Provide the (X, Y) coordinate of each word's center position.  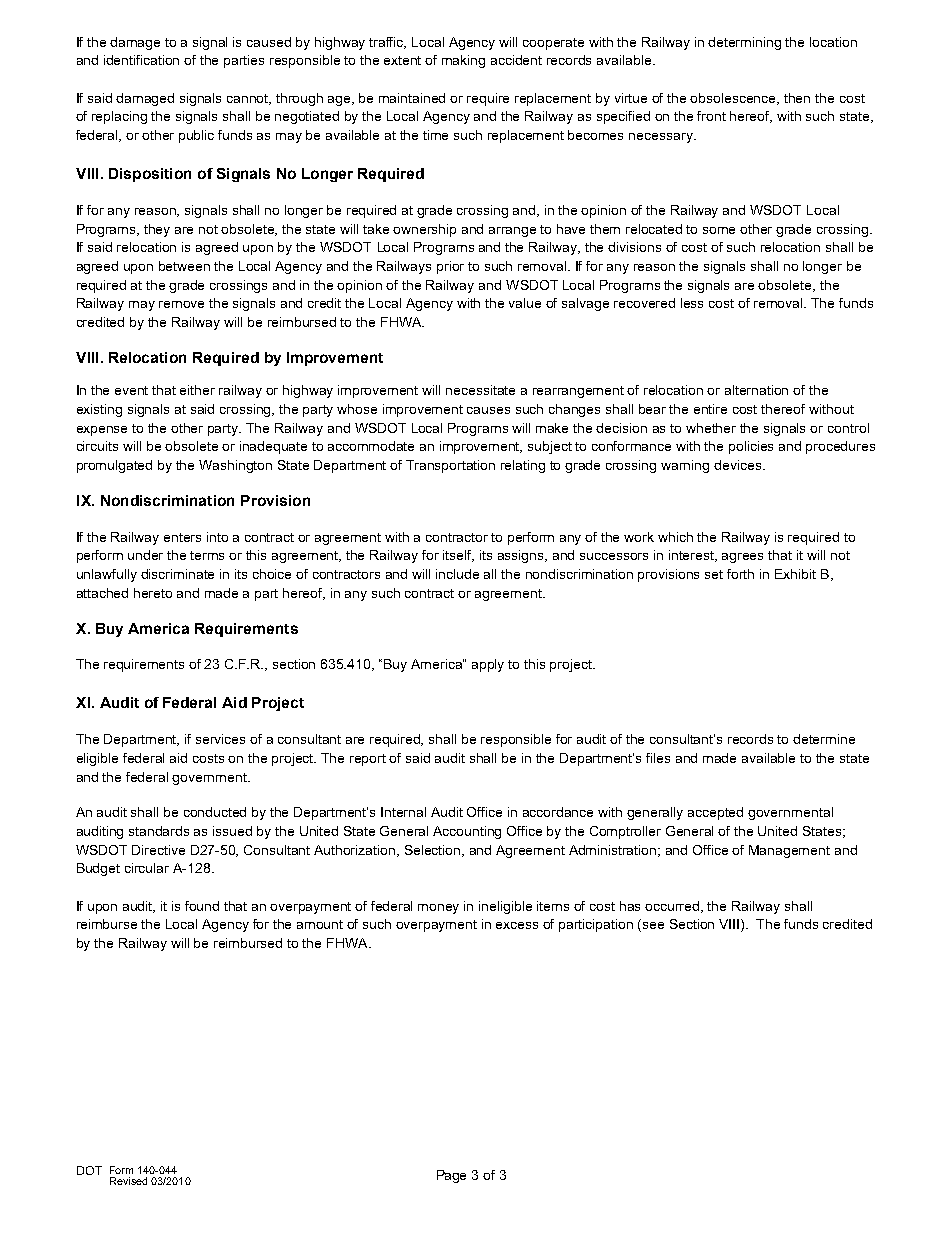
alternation (756, 390)
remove (181, 304)
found (202, 906)
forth (740, 574)
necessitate (480, 390)
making (463, 61)
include (457, 574)
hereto (153, 593)
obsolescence (734, 99)
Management (789, 851)
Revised (128, 1181)
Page (451, 1176)
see (653, 925)
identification (141, 60)
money (438, 909)
